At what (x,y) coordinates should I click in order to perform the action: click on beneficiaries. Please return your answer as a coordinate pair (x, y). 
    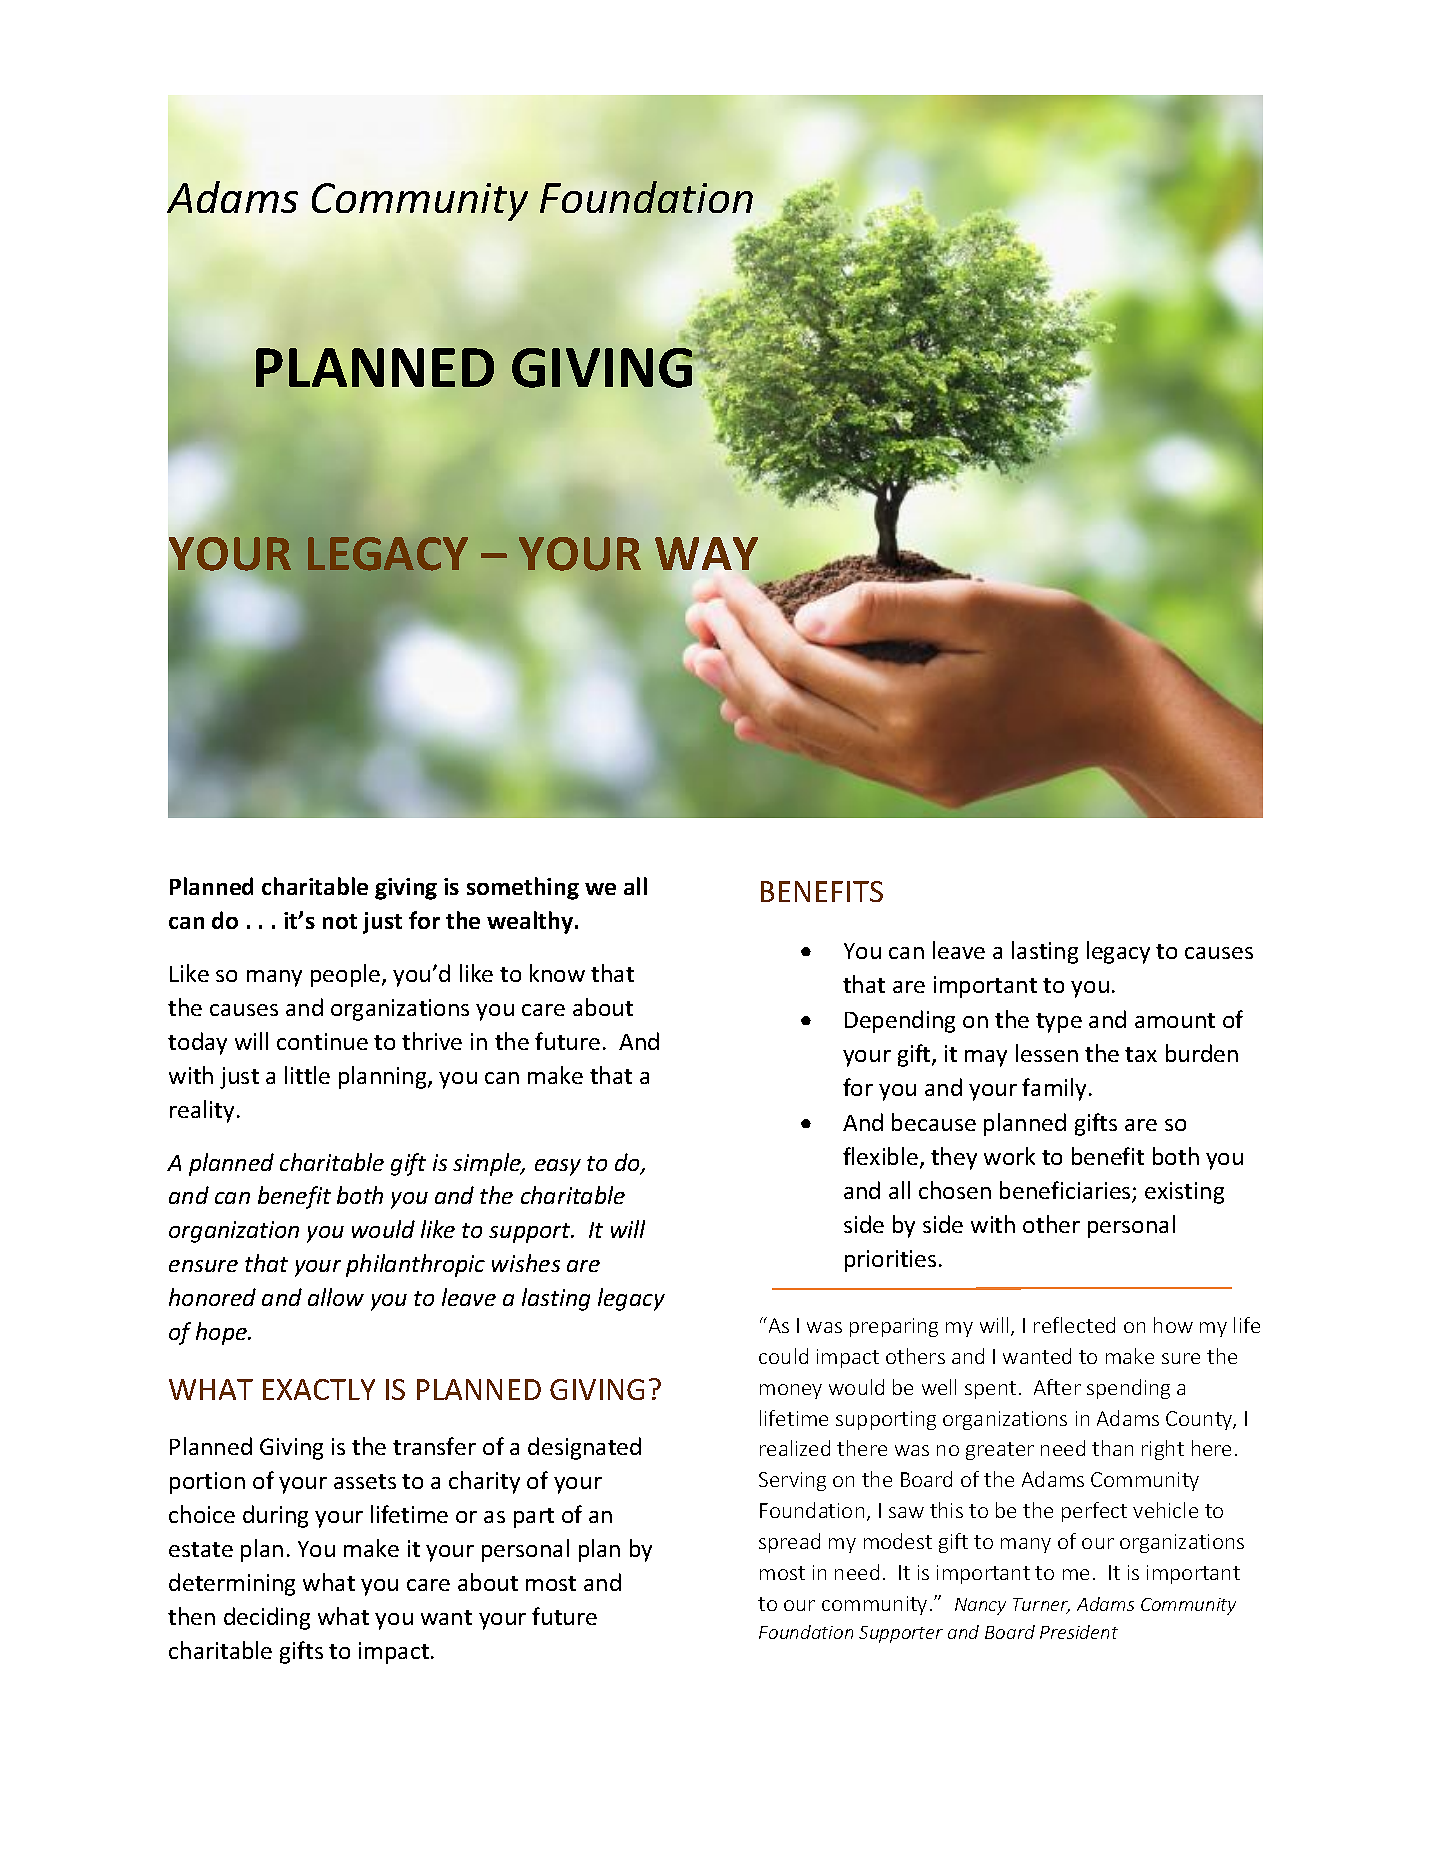
    Looking at the image, I should click on (1066, 1191).
